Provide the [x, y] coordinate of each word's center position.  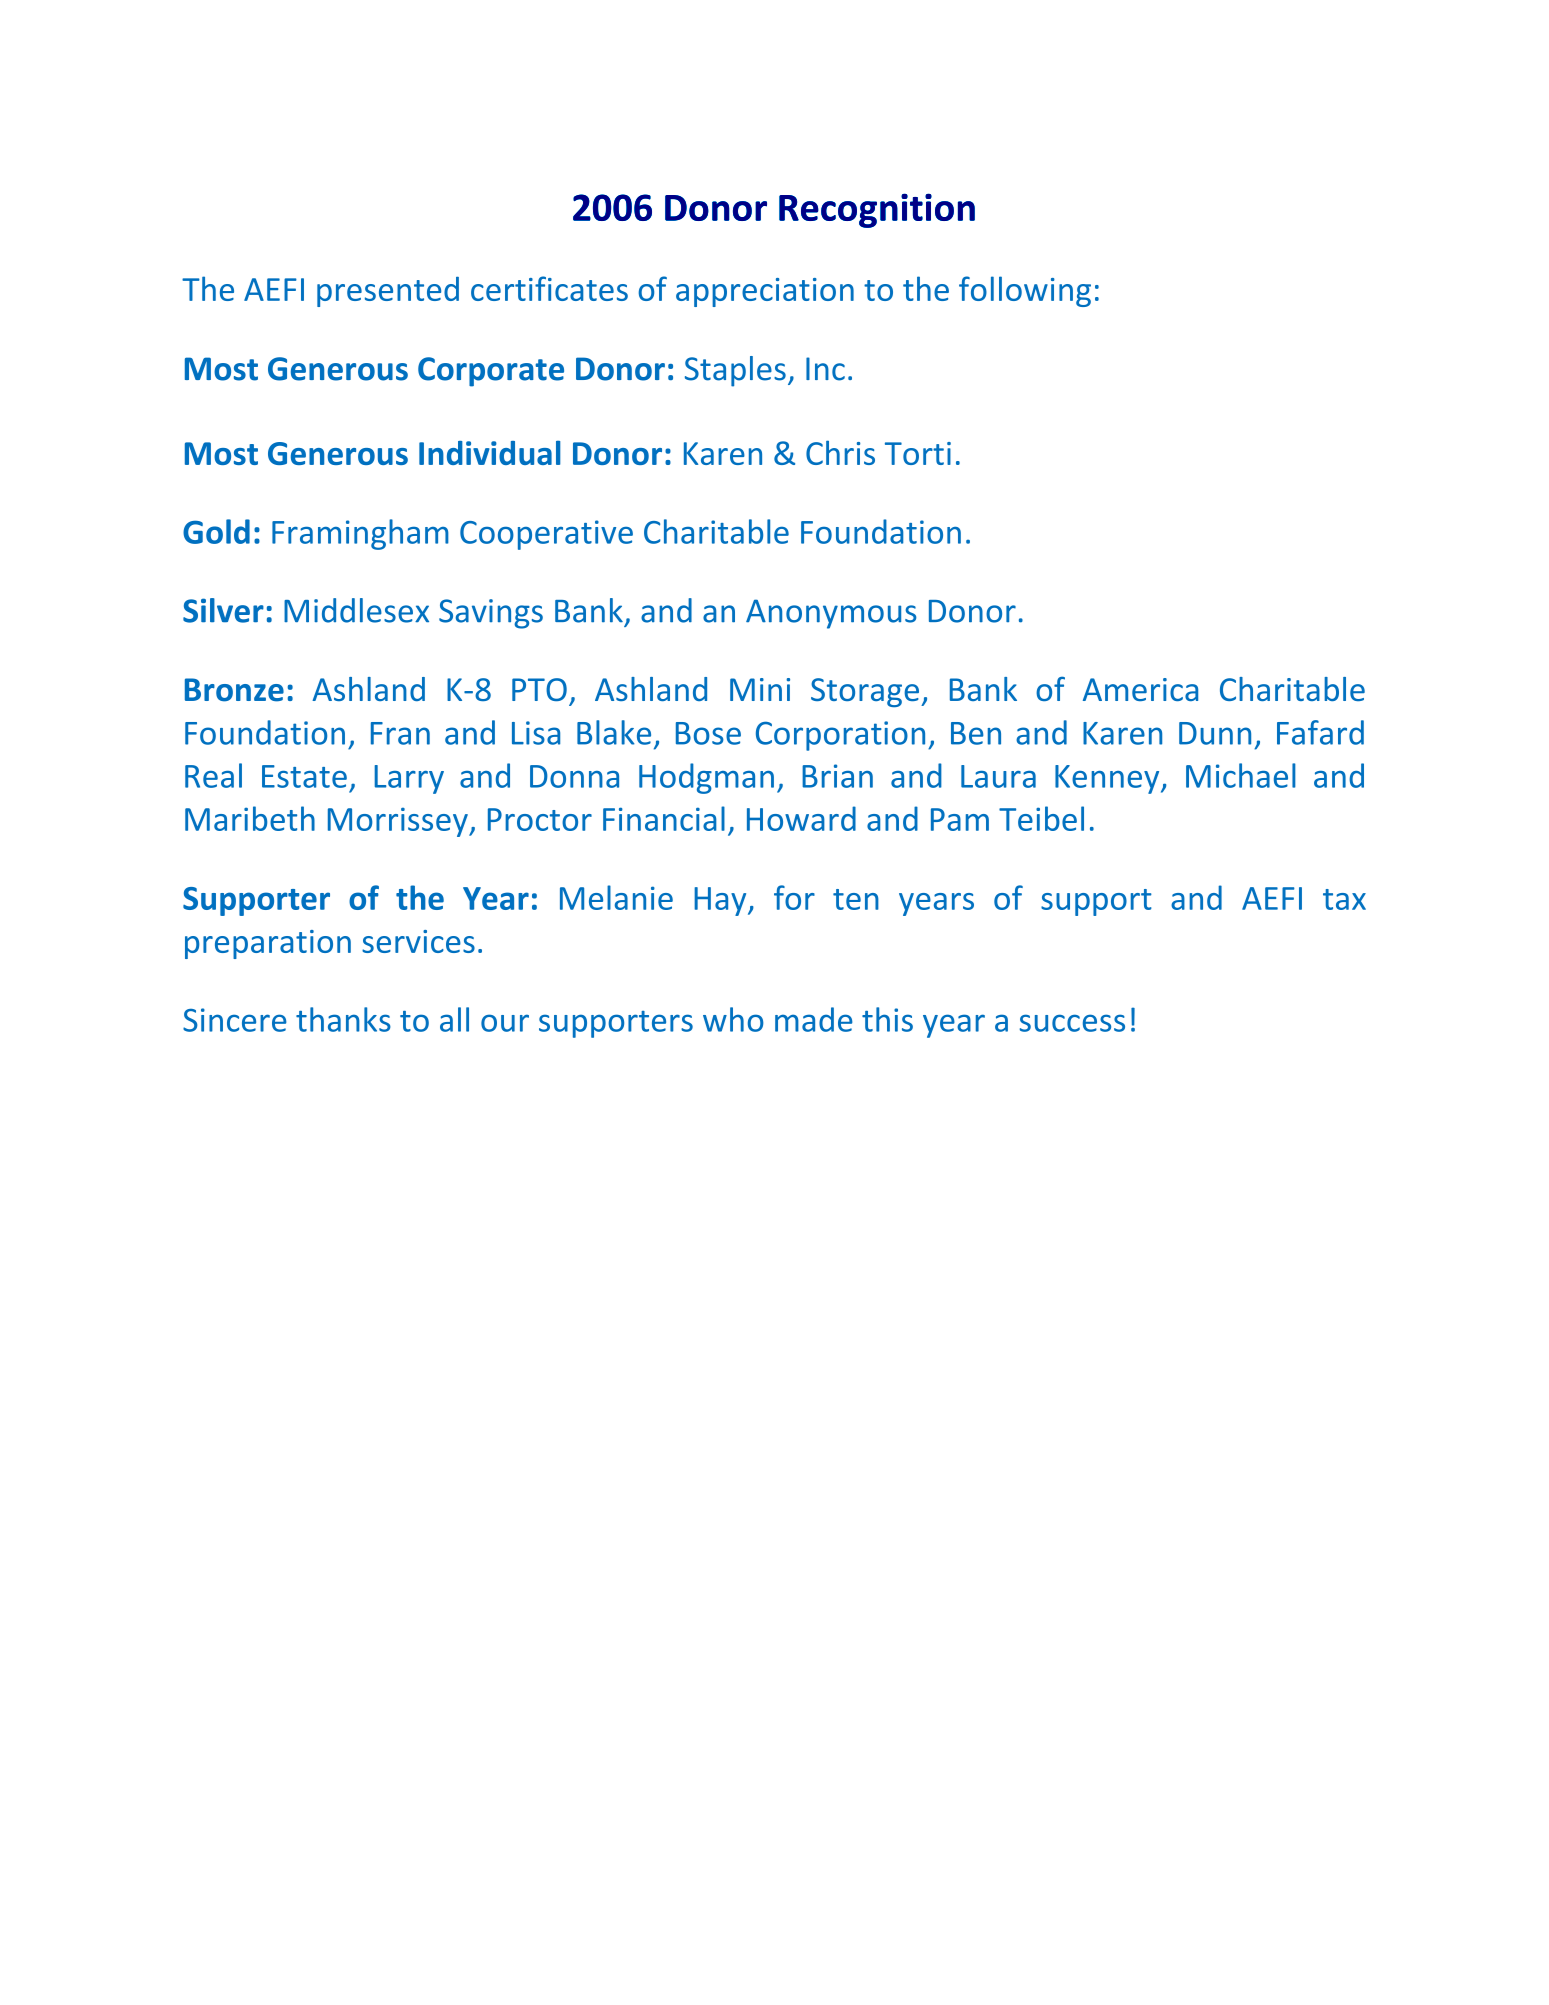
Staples [735, 371]
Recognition [877, 210]
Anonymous [831, 614]
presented [388, 292]
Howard [801, 818]
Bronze [234, 690]
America [1140, 689]
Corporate [491, 372]
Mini [760, 689]
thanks [343, 1019]
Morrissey [399, 822]
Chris [840, 452]
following [1025, 291]
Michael [1241, 775]
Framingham [360, 534]
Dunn [1215, 733]
